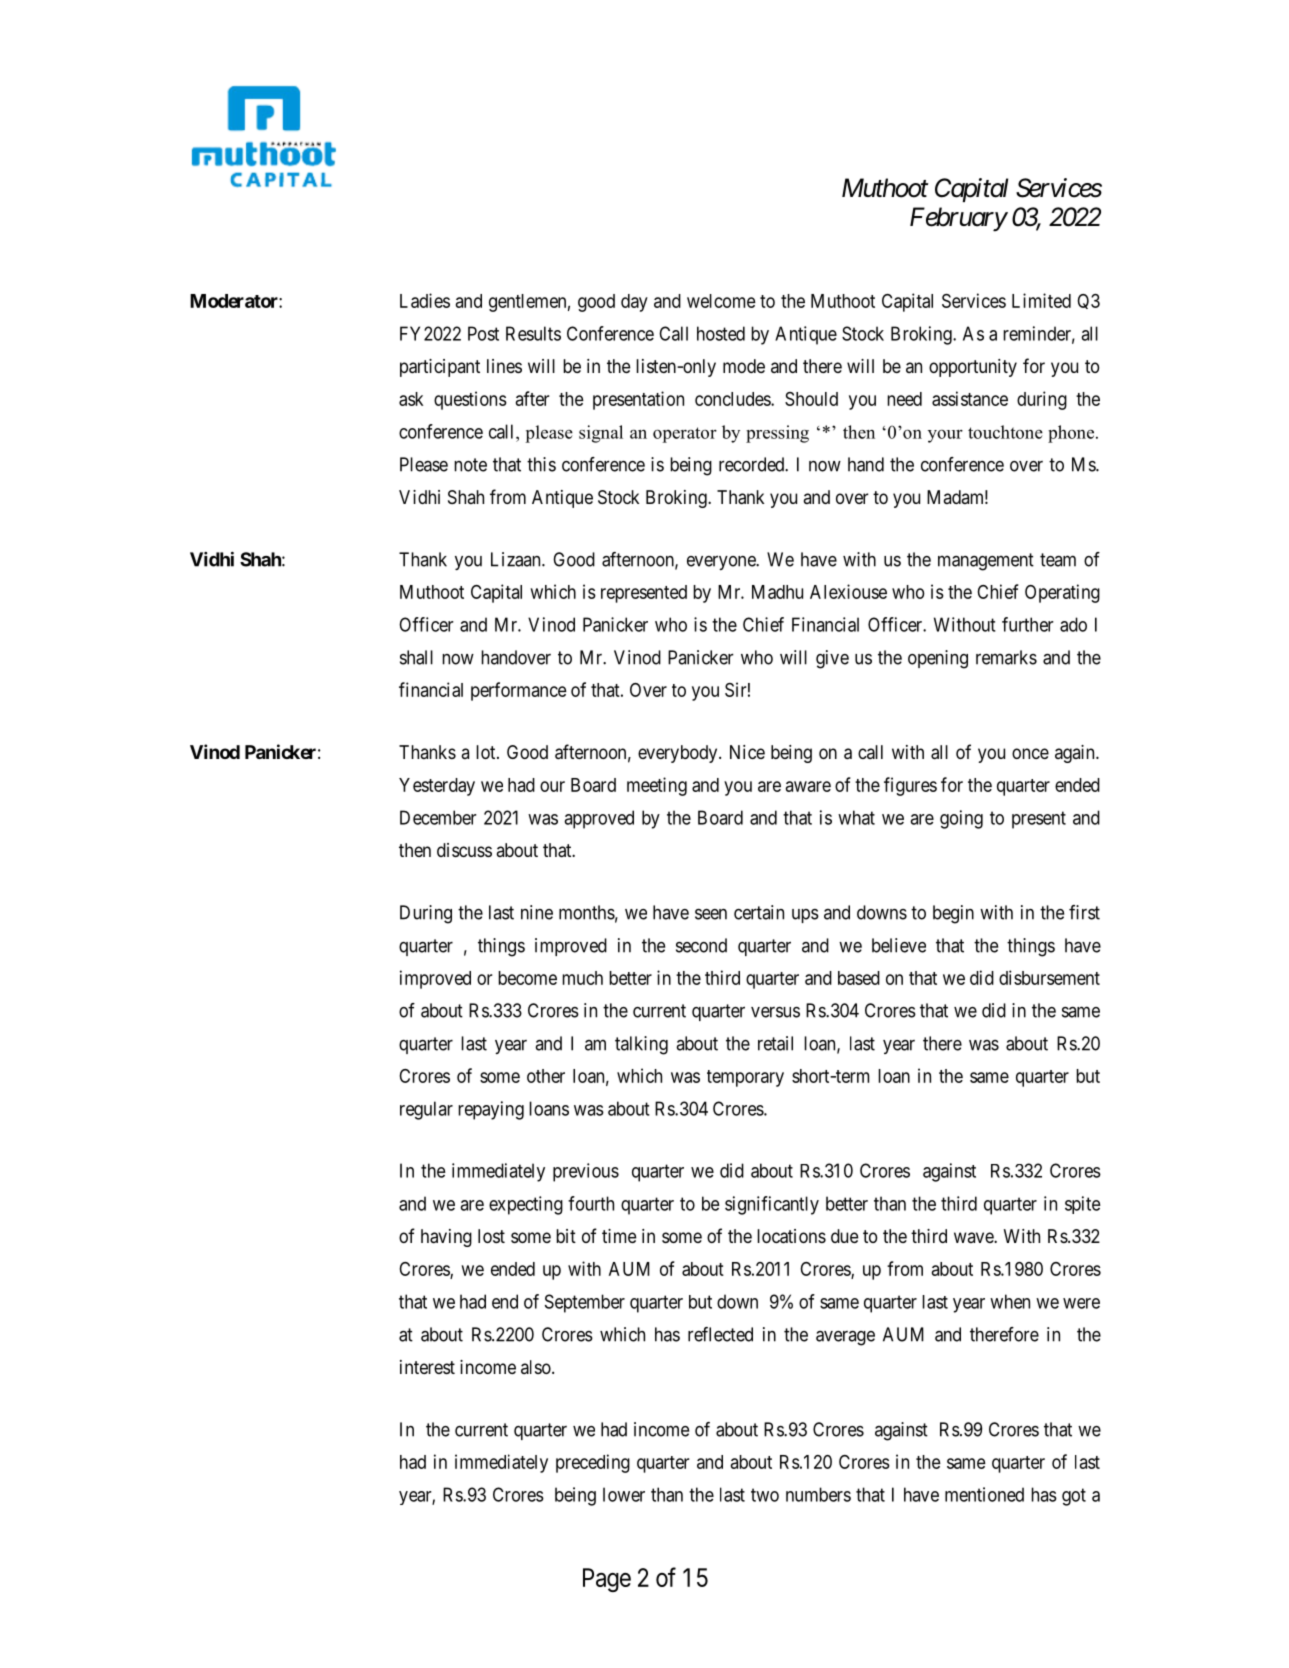 This image has width=1289, height=1668. I want to click on welcome, so click(721, 301).
